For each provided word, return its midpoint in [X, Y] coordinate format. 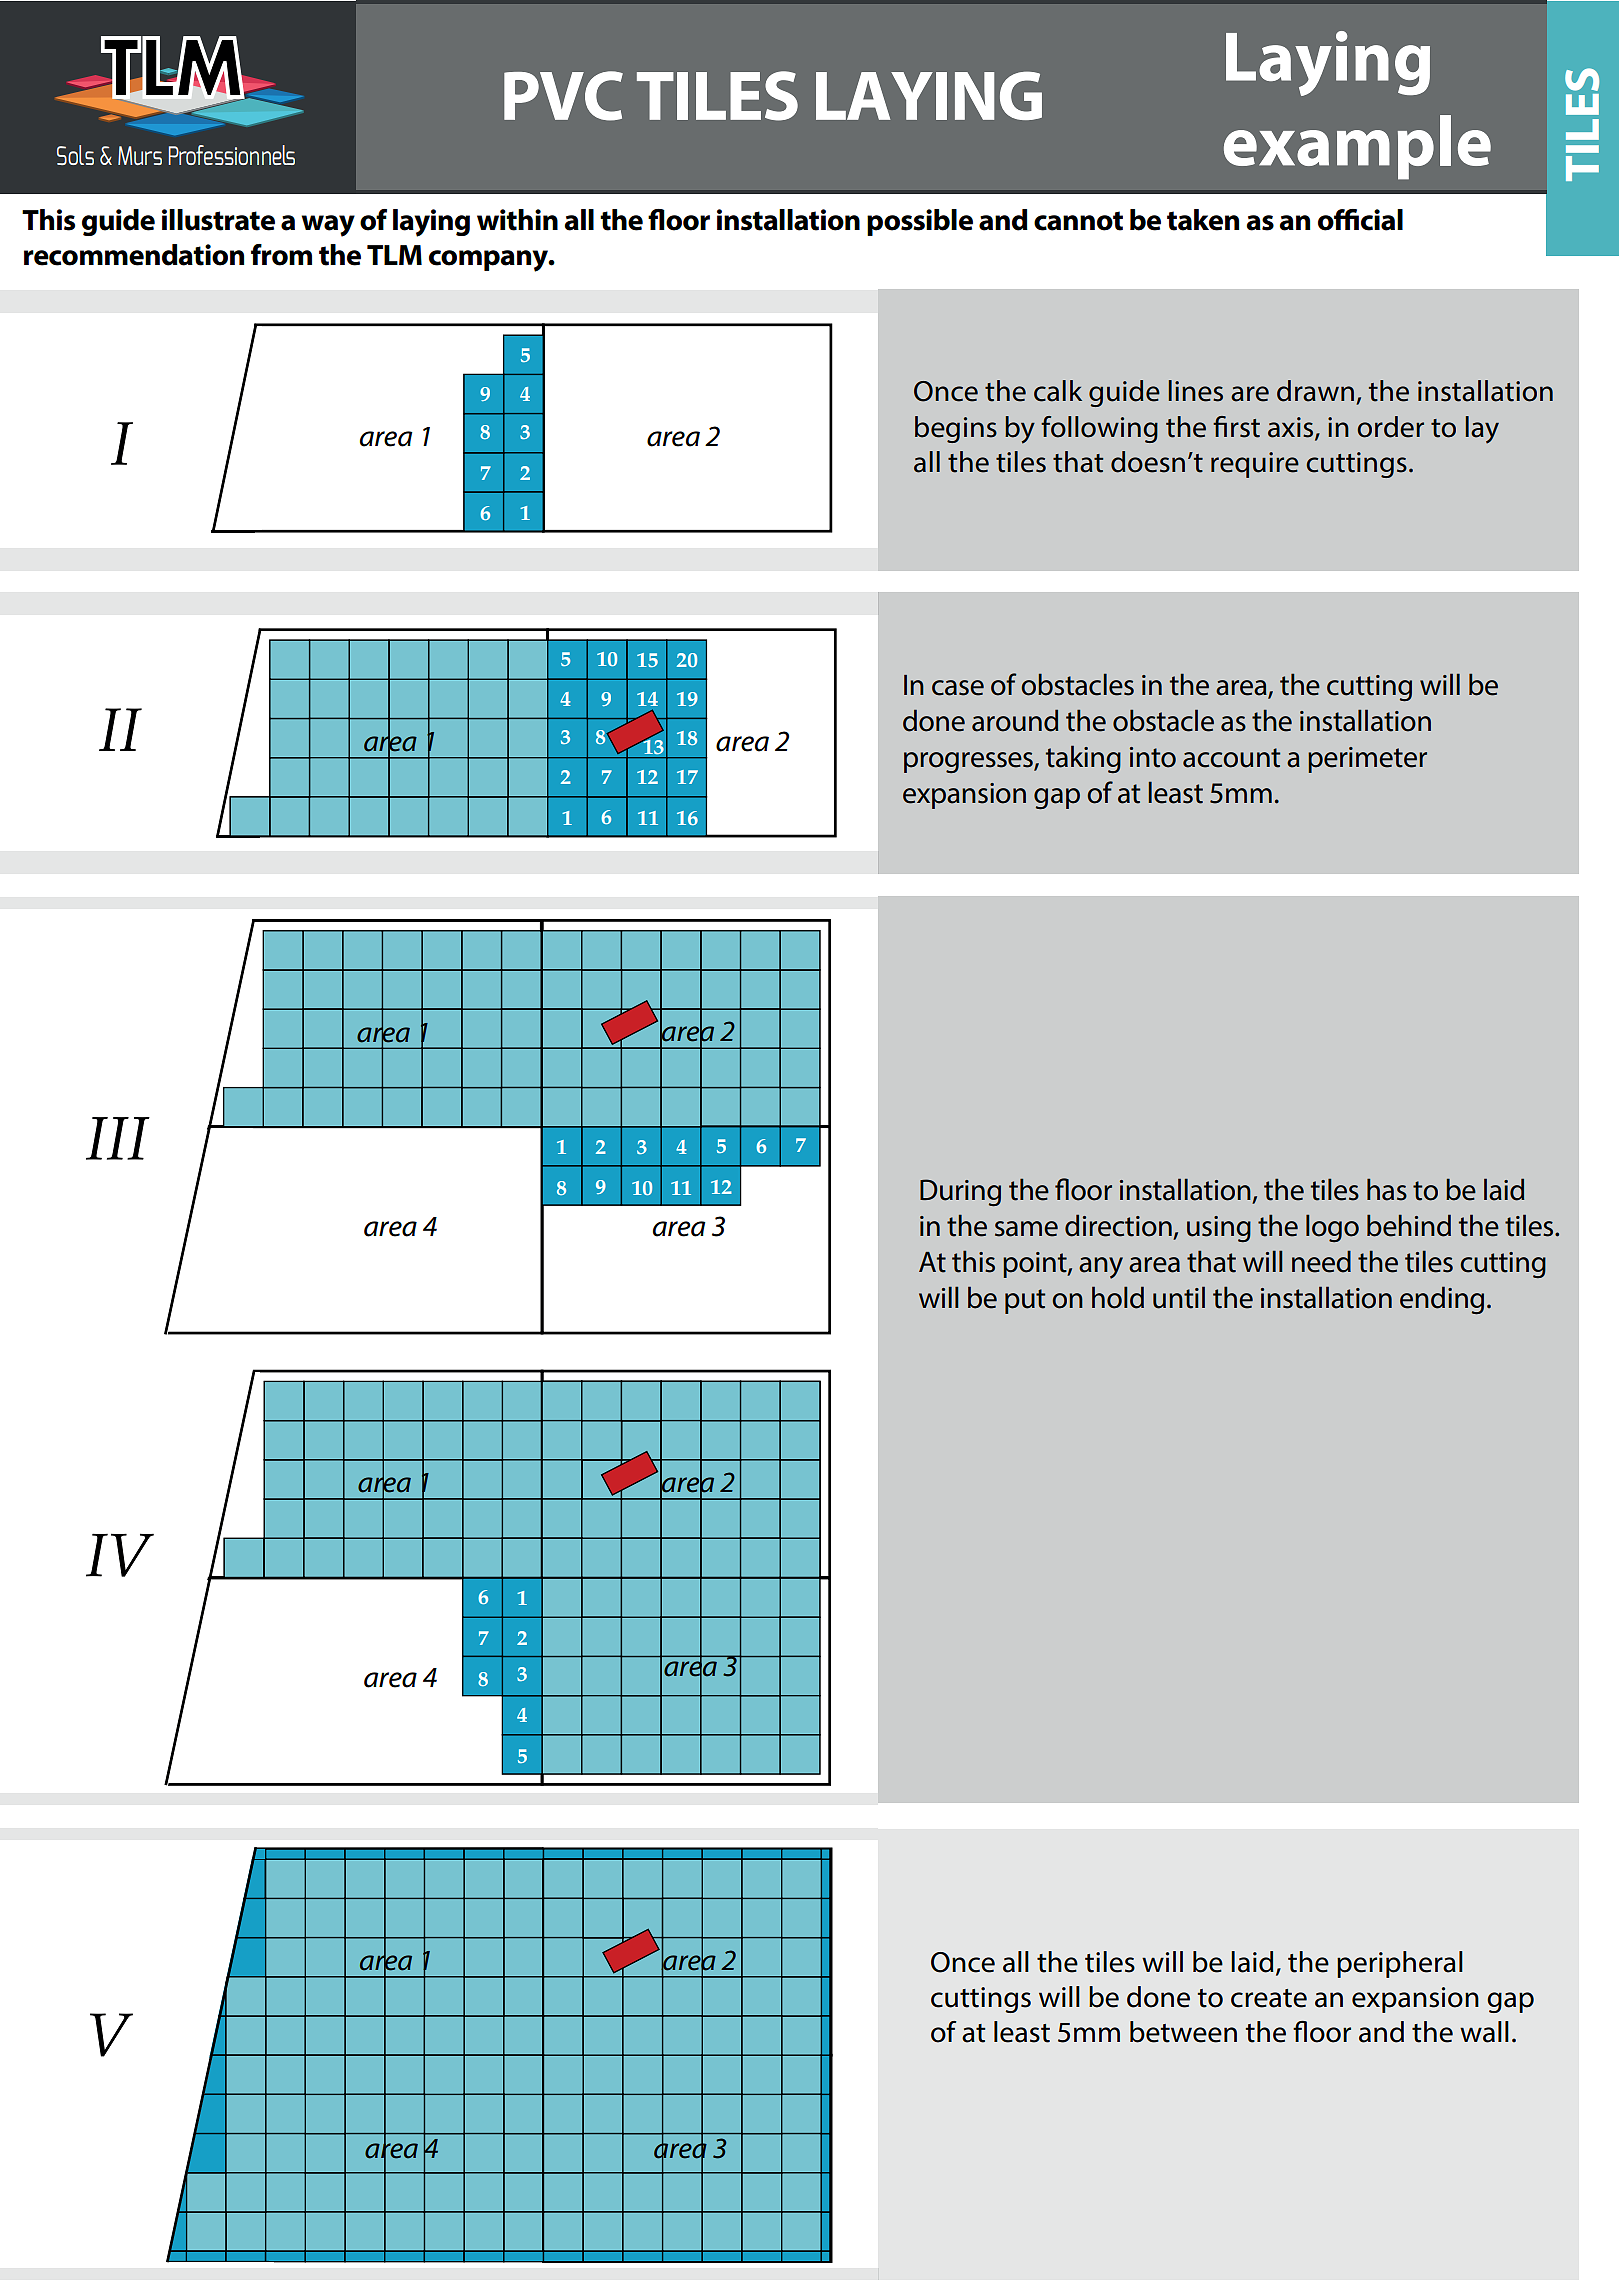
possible [920, 222]
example [1357, 147]
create [1269, 1998]
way [328, 226]
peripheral [1400, 1964]
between [1183, 2032]
